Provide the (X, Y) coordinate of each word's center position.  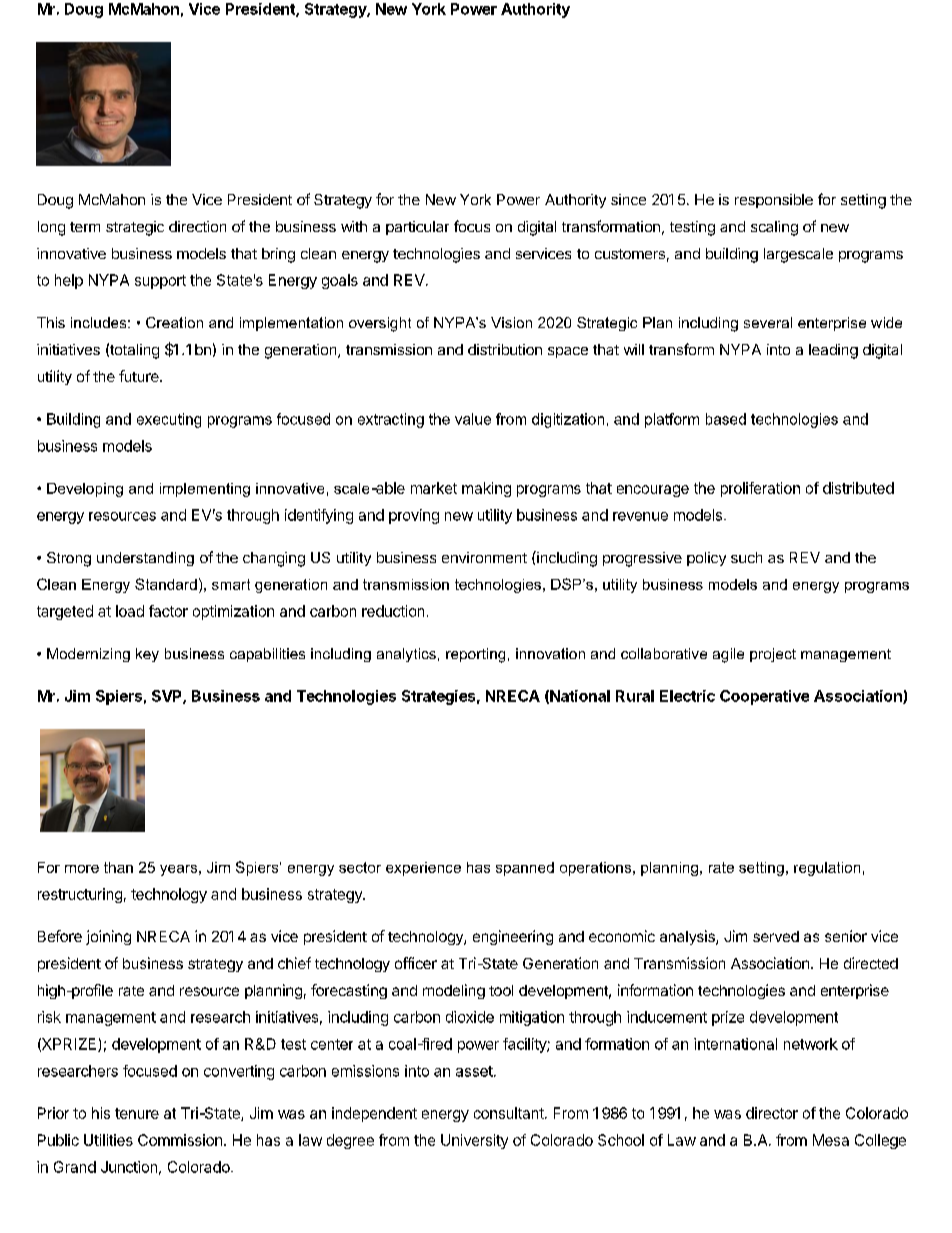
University (474, 1141)
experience (423, 869)
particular (417, 228)
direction (197, 226)
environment (484, 557)
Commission (180, 1140)
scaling (774, 228)
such (746, 557)
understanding (145, 559)
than (118, 867)
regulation (827, 869)
